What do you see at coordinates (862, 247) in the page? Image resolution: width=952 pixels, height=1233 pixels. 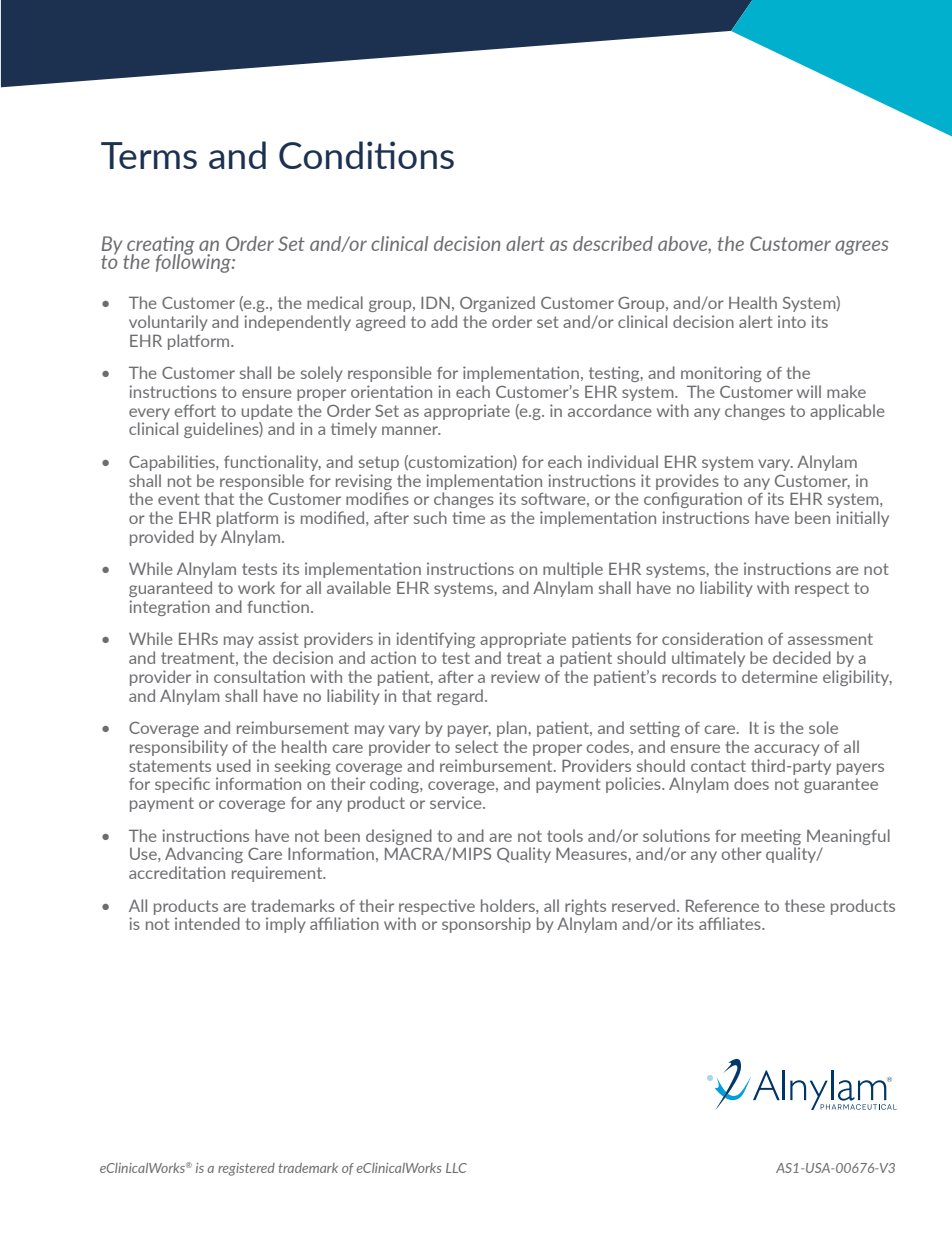 I see `agrees` at bounding box center [862, 247].
